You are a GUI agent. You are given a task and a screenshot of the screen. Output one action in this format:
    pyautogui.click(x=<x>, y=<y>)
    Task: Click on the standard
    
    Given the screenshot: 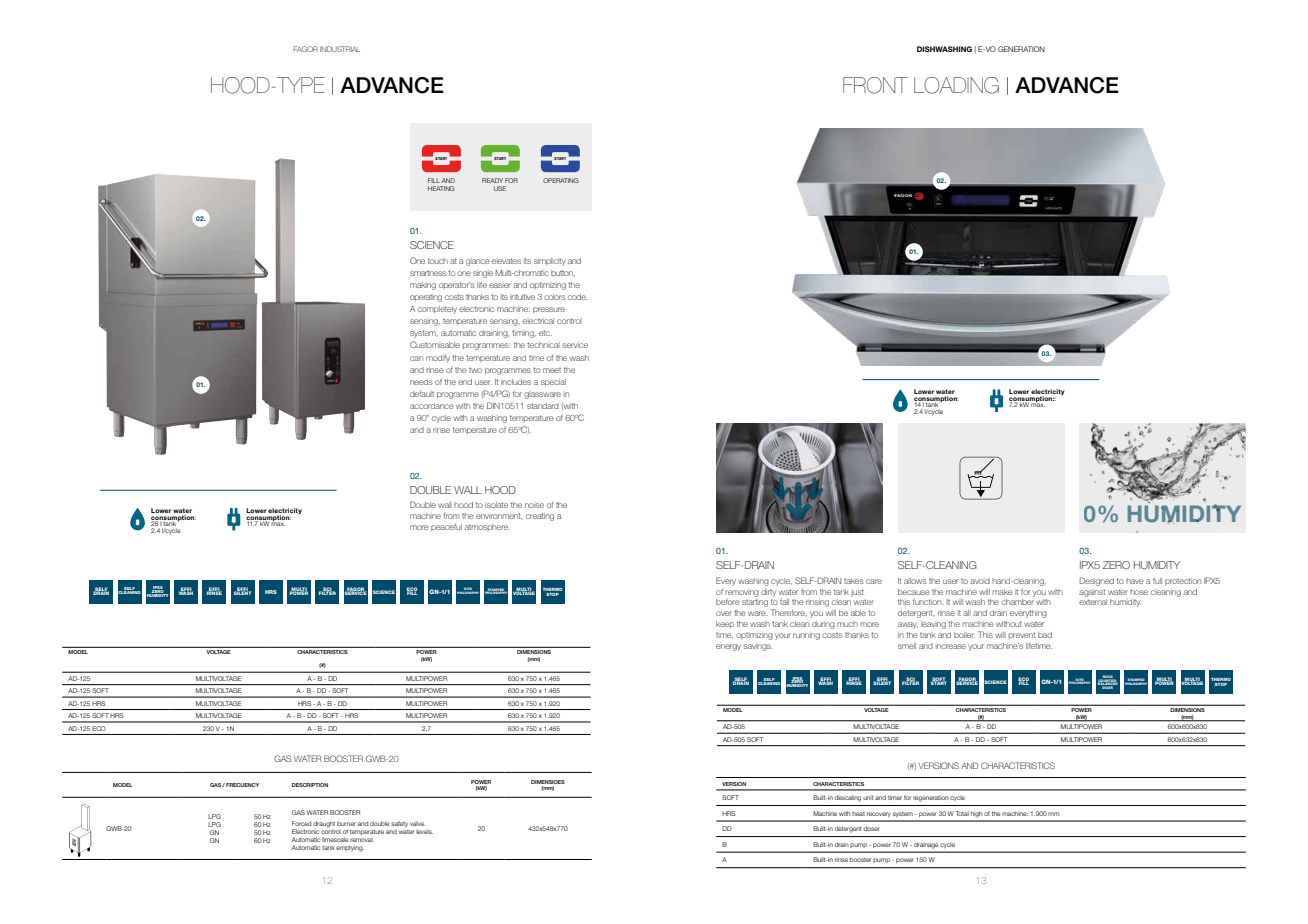 What is the action you would take?
    pyautogui.click(x=543, y=406)
